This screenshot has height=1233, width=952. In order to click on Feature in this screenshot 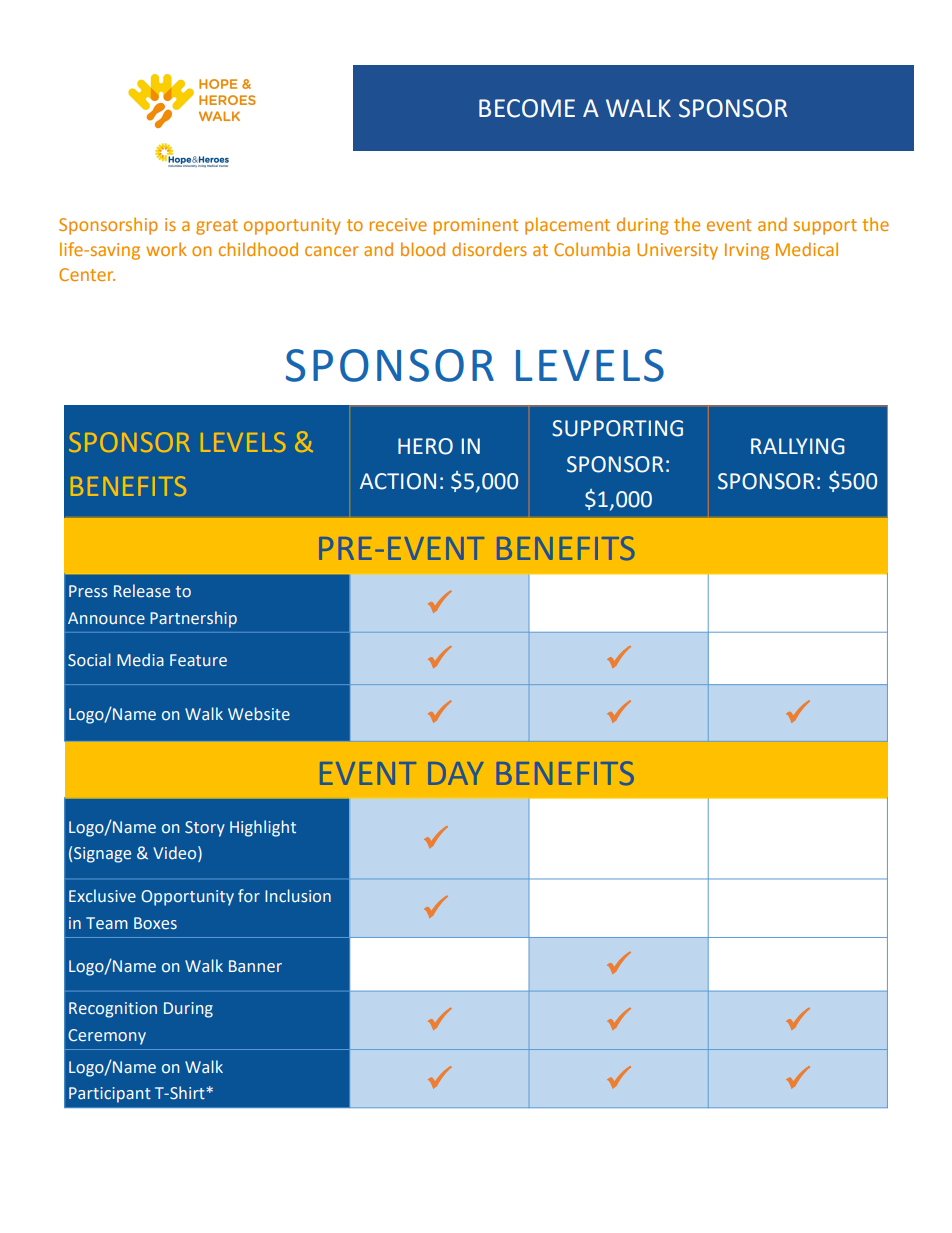, I will do `click(198, 660)`.
